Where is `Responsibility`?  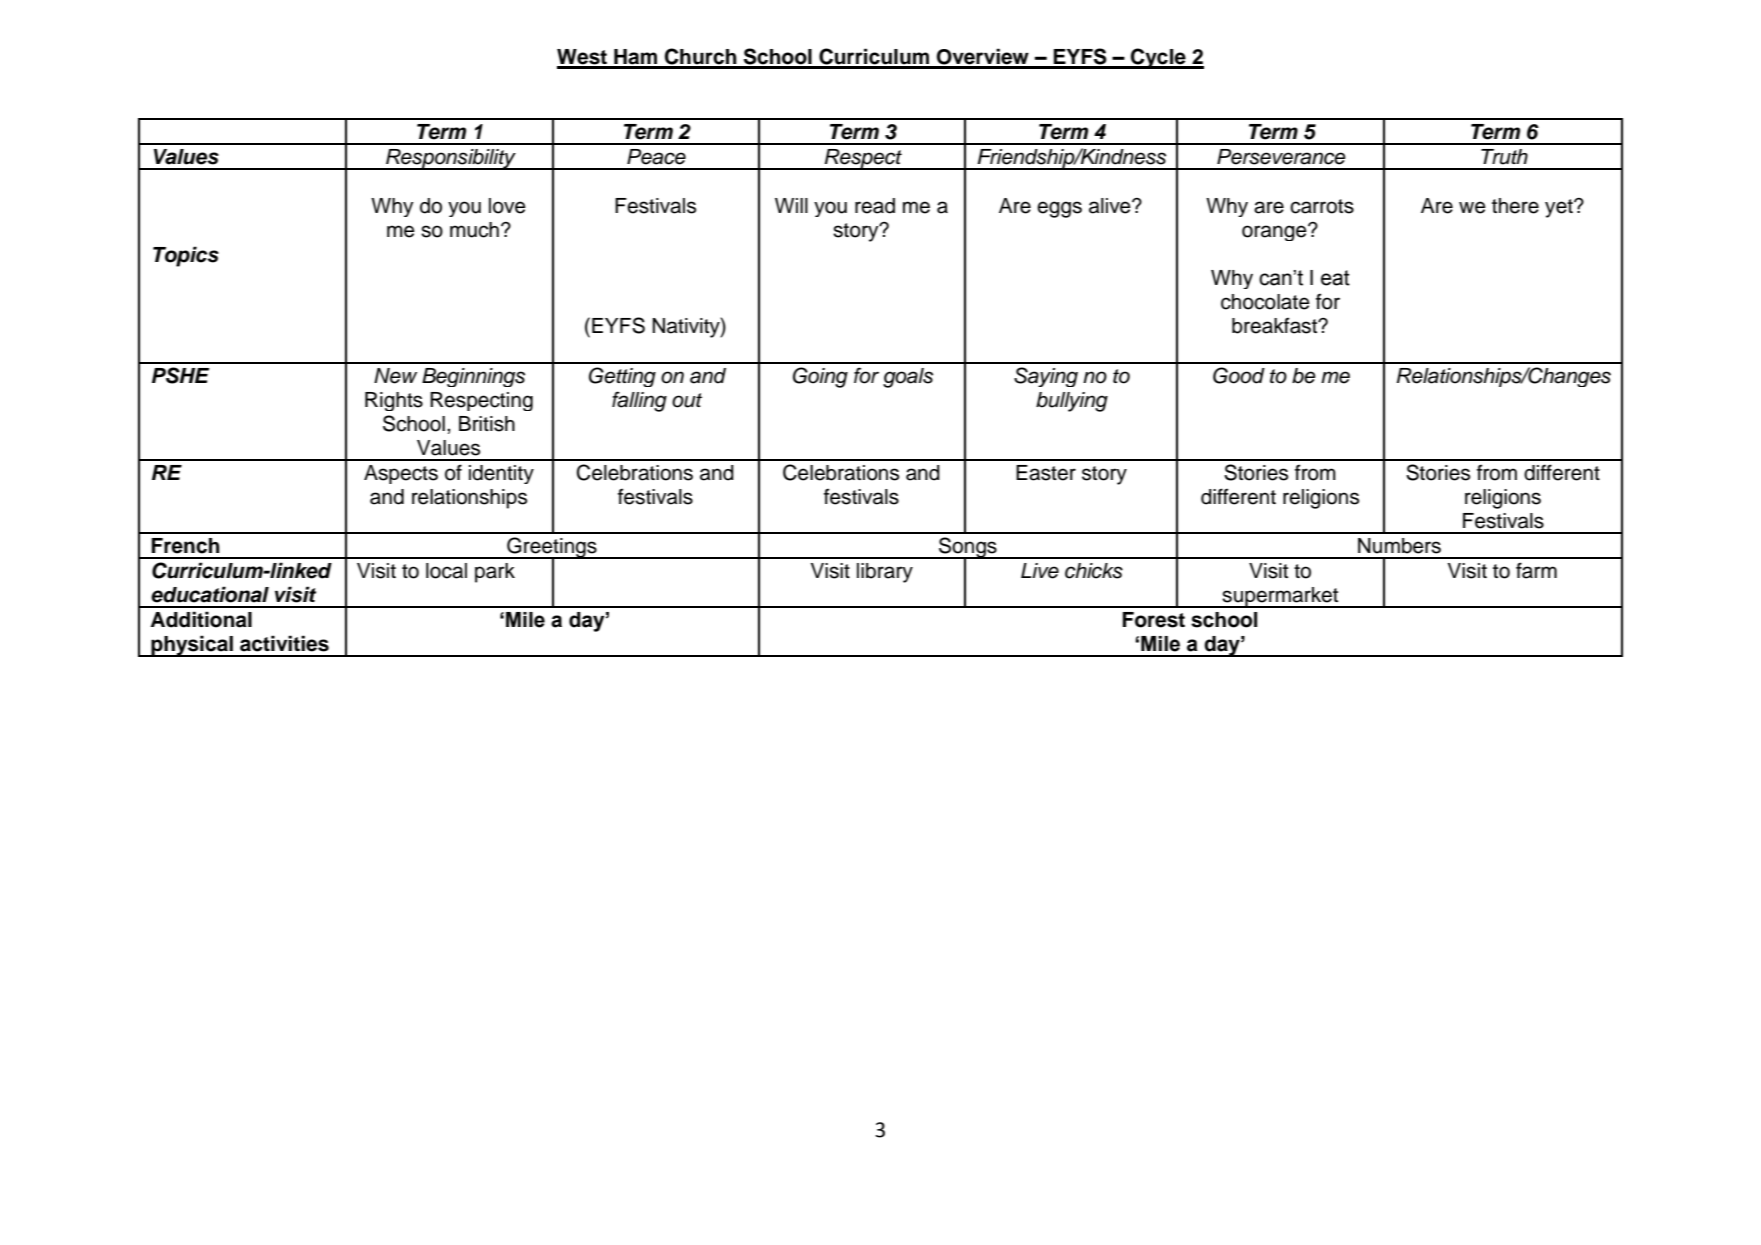
Responsibility is located at coordinates (451, 159).
